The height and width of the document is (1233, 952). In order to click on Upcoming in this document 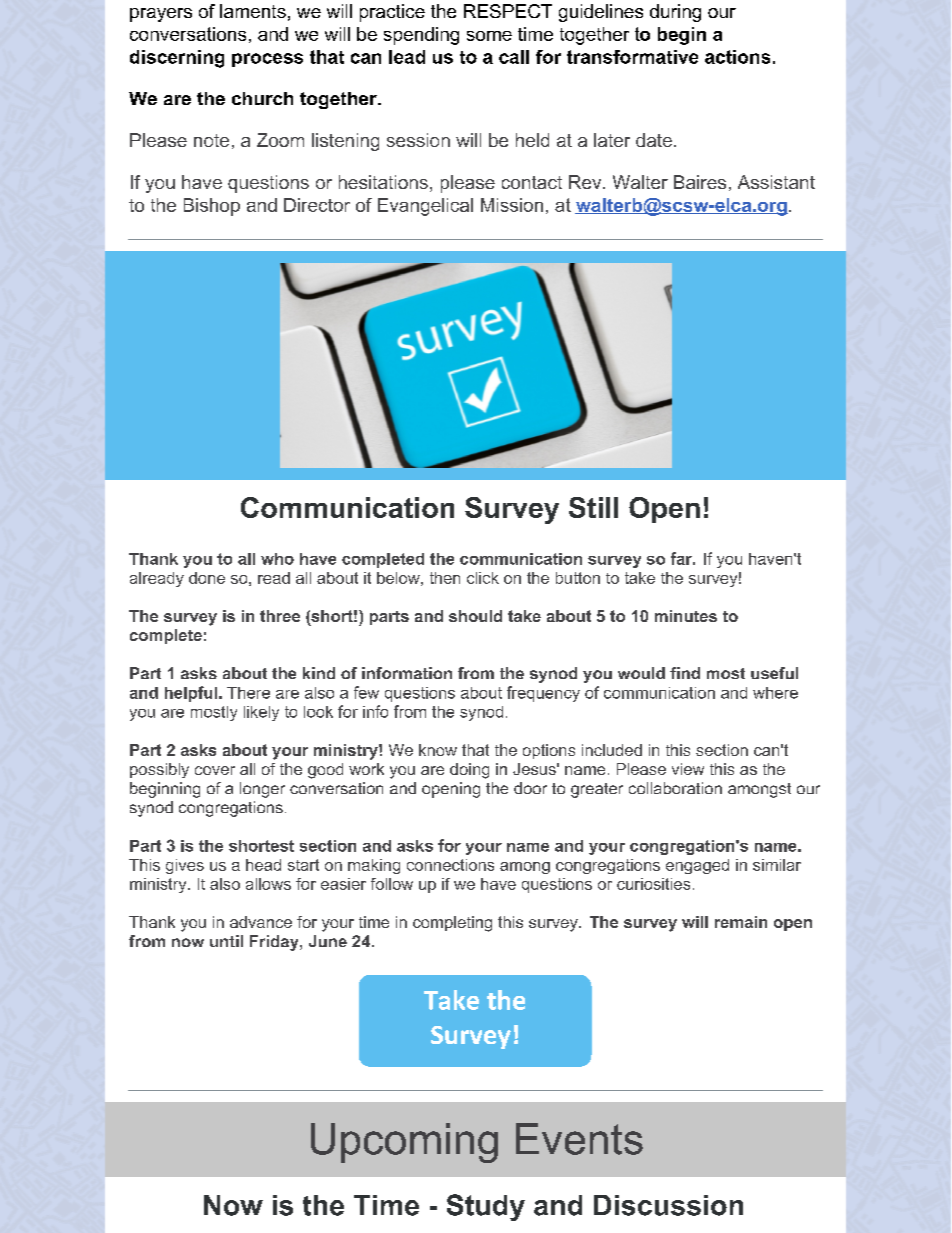, I will do `click(404, 1143)`.
